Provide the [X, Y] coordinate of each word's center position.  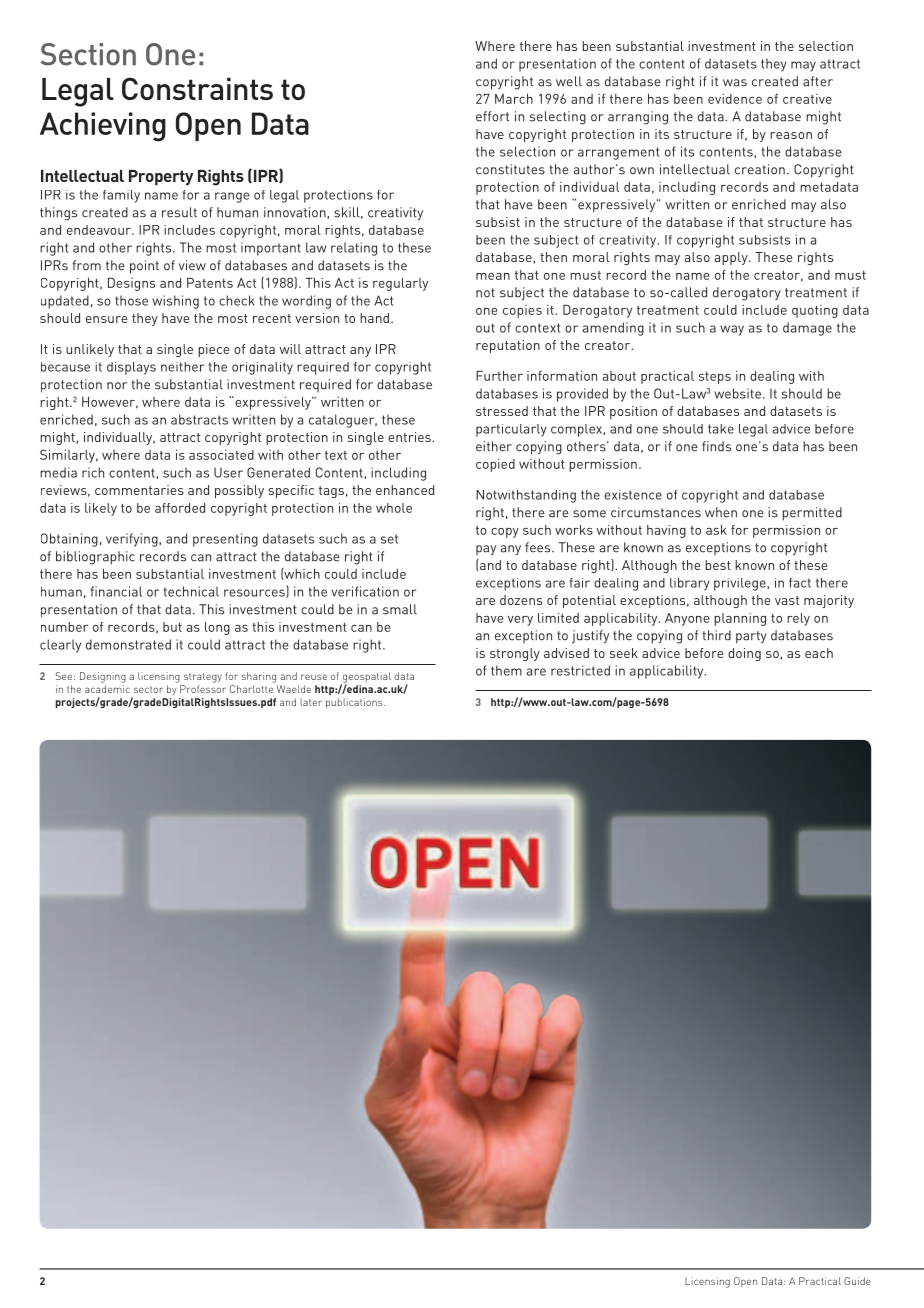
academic [107, 689]
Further [499, 376]
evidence [735, 99]
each [819, 653]
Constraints [197, 88]
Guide [857, 1281]
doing [744, 654]
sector [148, 689]
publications [355, 703]
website [737, 393]
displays [131, 368]
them [506, 670]
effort [492, 116]
